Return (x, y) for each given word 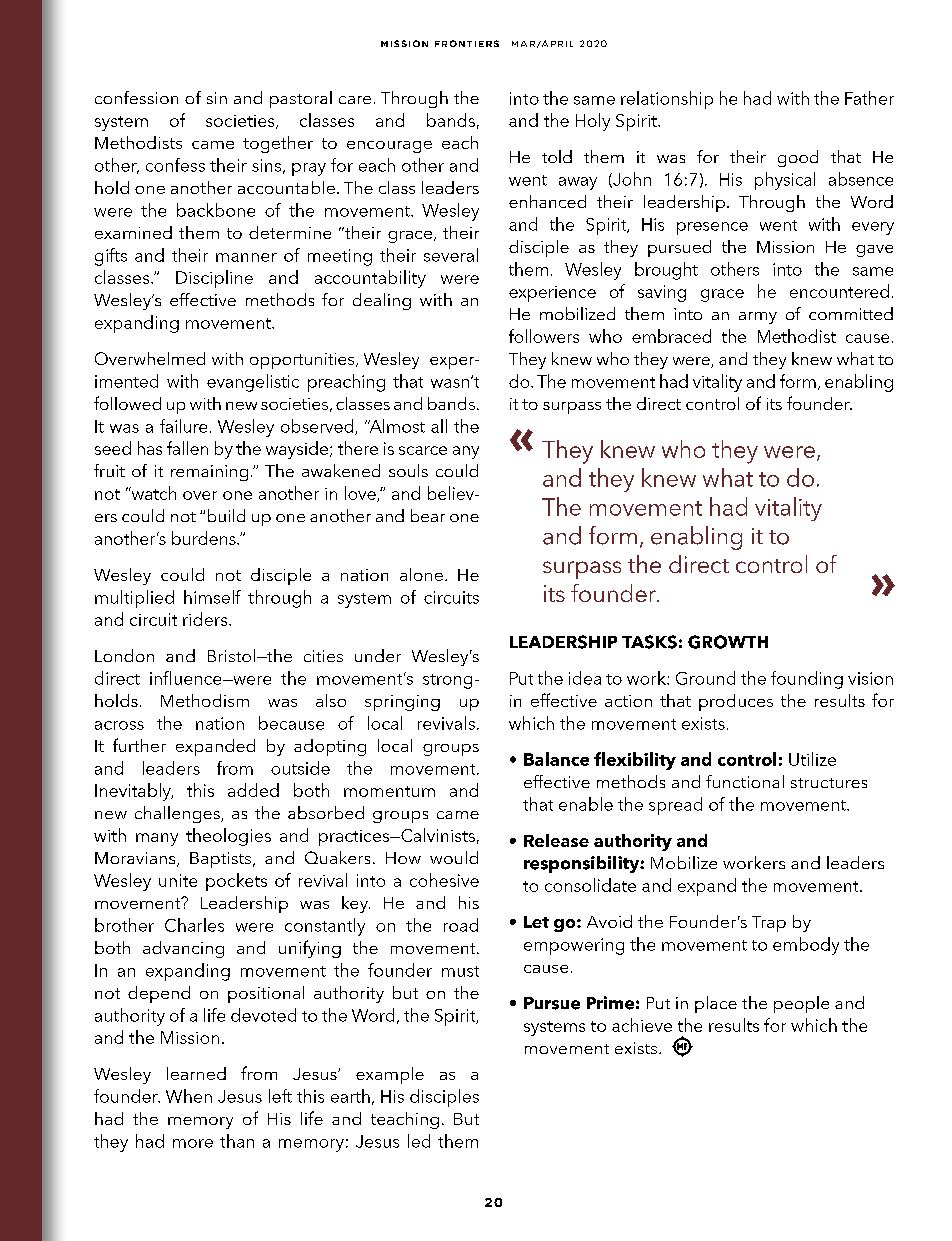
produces (736, 702)
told (557, 156)
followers (544, 336)
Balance (556, 759)
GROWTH (728, 642)
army (758, 318)
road (461, 925)
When (189, 1096)
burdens (205, 538)
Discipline (214, 279)
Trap (769, 924)
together (278, 144)
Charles (194, 925)
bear (428, 515)
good (798, 158)
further (139, 745)
